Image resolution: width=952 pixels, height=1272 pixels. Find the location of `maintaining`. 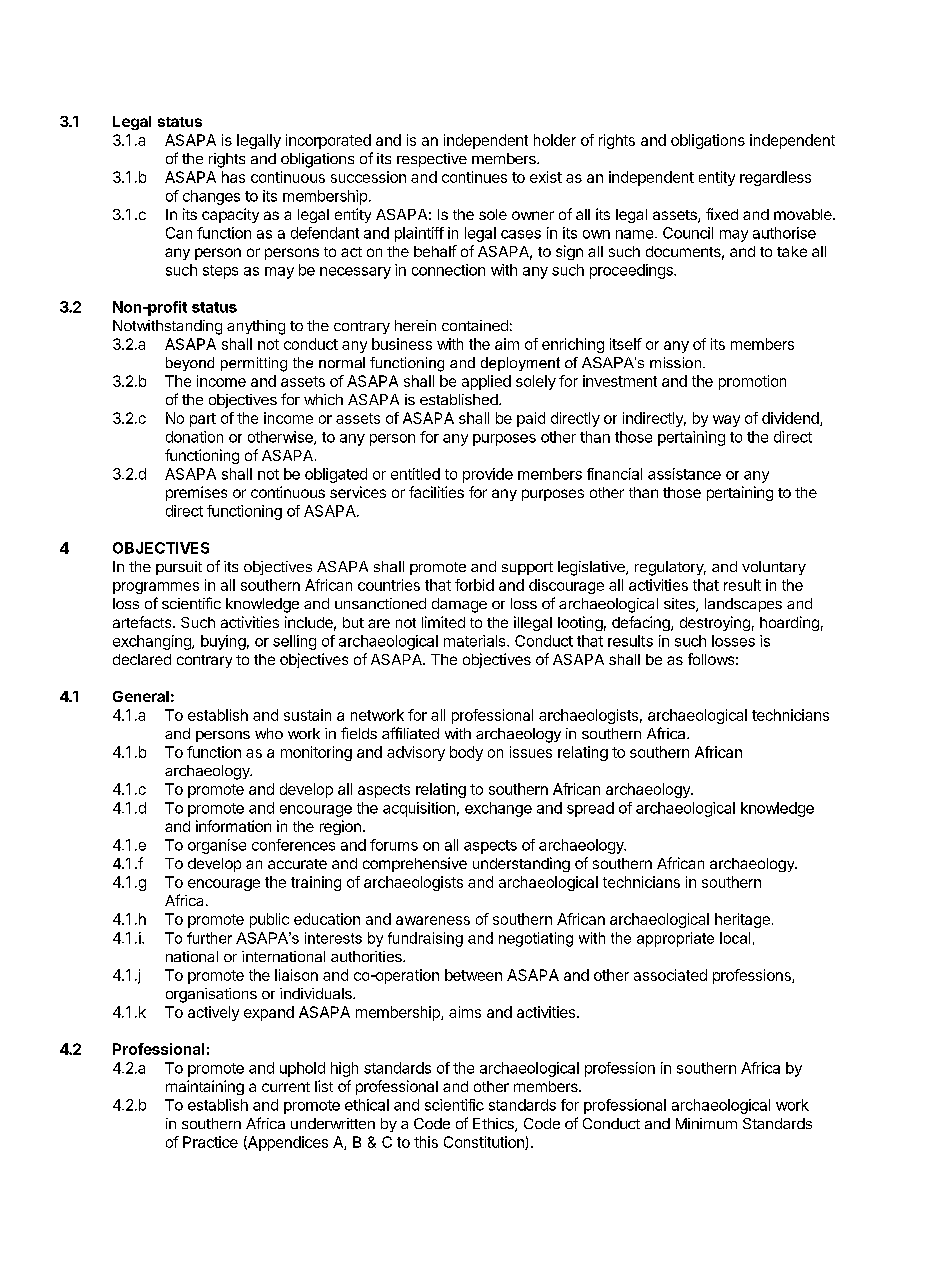

maintaining is located at coordinates (205, 1087).
